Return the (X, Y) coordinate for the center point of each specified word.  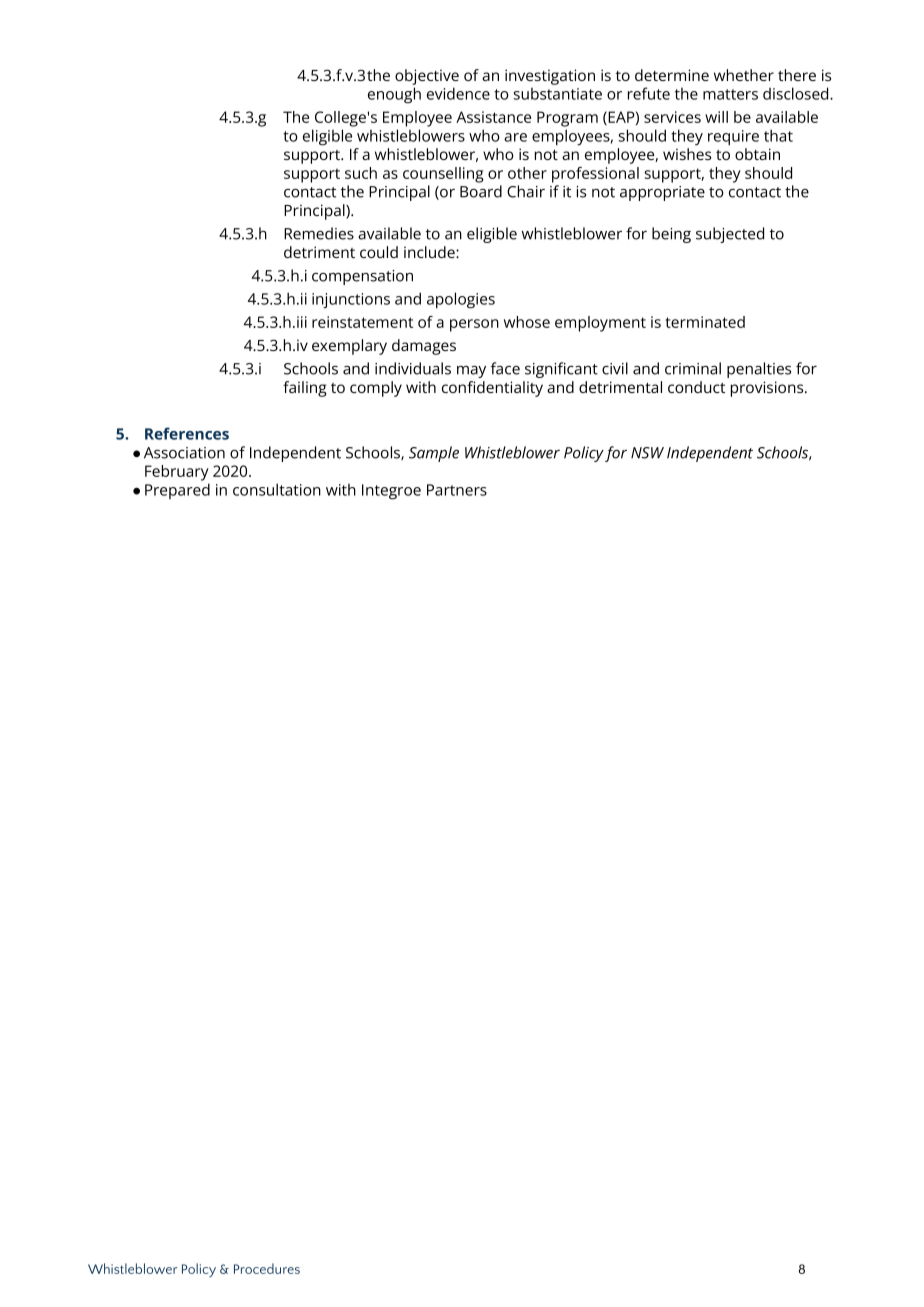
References (187, 433)
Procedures (267, 1268)
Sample (434, 454)
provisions (768, 389)
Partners (457, 490)
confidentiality (492, 389)
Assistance (493, 117)
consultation (277, 489)
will (716, 117)
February (177, 473)
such (361, 173)
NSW (647, 453)
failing (305, 389)
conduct (696, 387)
